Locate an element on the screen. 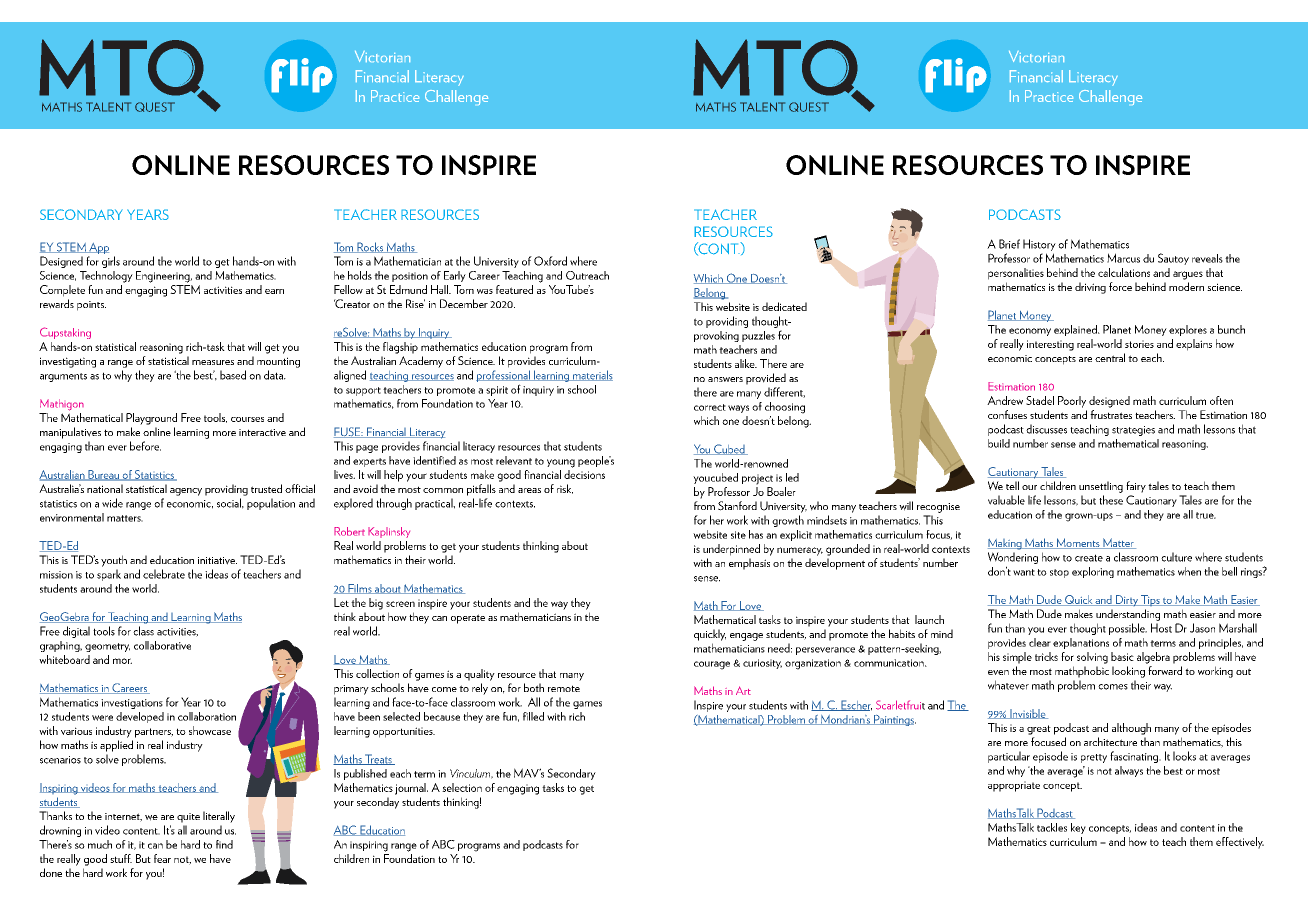  girls is located at coordinates (111, 262).
